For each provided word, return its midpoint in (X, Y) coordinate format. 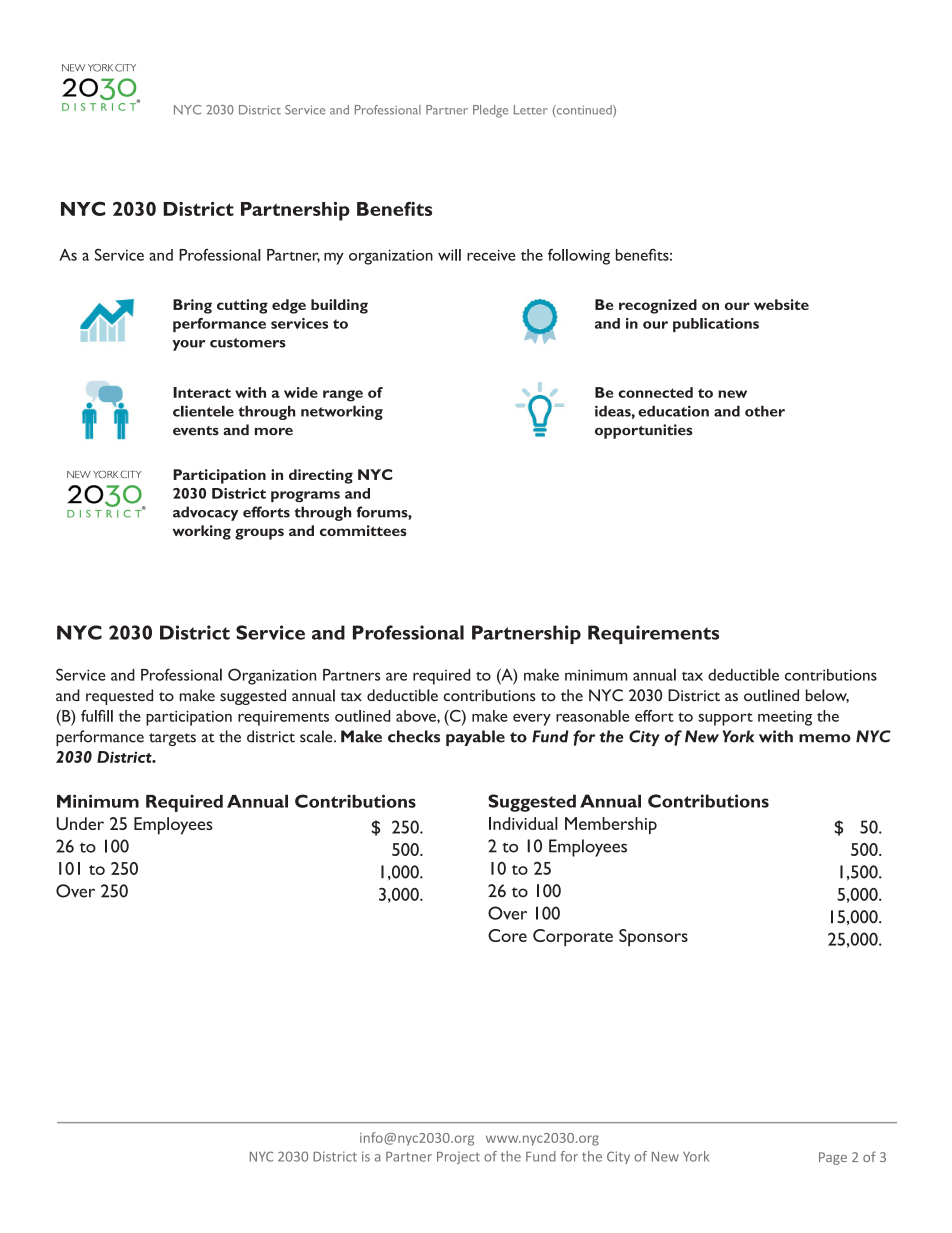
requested (119, 697)
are (396, 676)
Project (458, 1157)
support (725, 719)
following (579, 257)
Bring (192, 306)
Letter (531, 110)
